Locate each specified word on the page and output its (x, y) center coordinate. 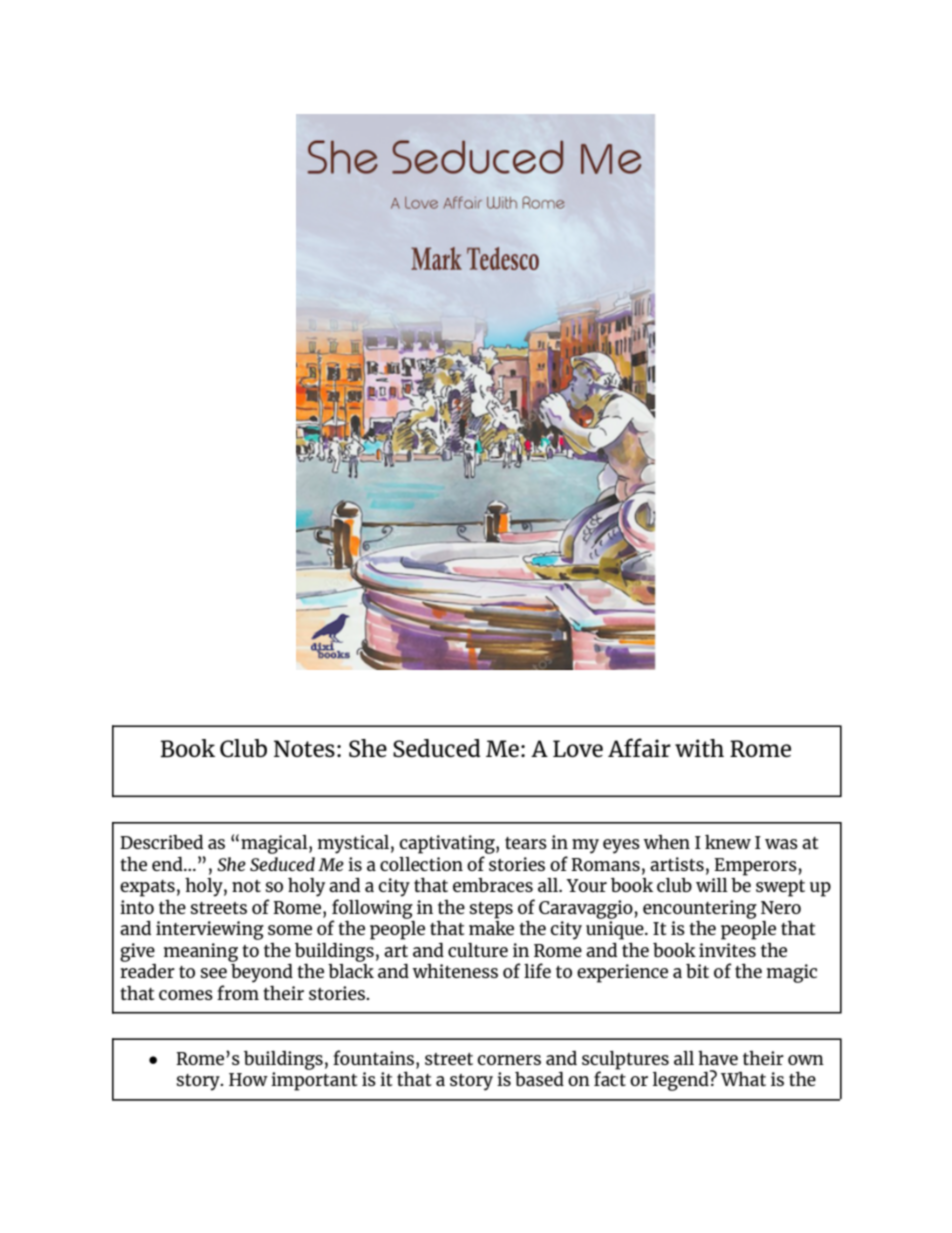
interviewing (210, 930)
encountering (700, 910)
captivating (448, 844)
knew (728, 842)
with (699, 748)
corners (509, 1060)
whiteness (455, 971)
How (248, 1079)
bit (697, 971)
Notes (304, 748)
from (238, 992)
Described (161, 842)
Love (578, 748)
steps (491, 910)
